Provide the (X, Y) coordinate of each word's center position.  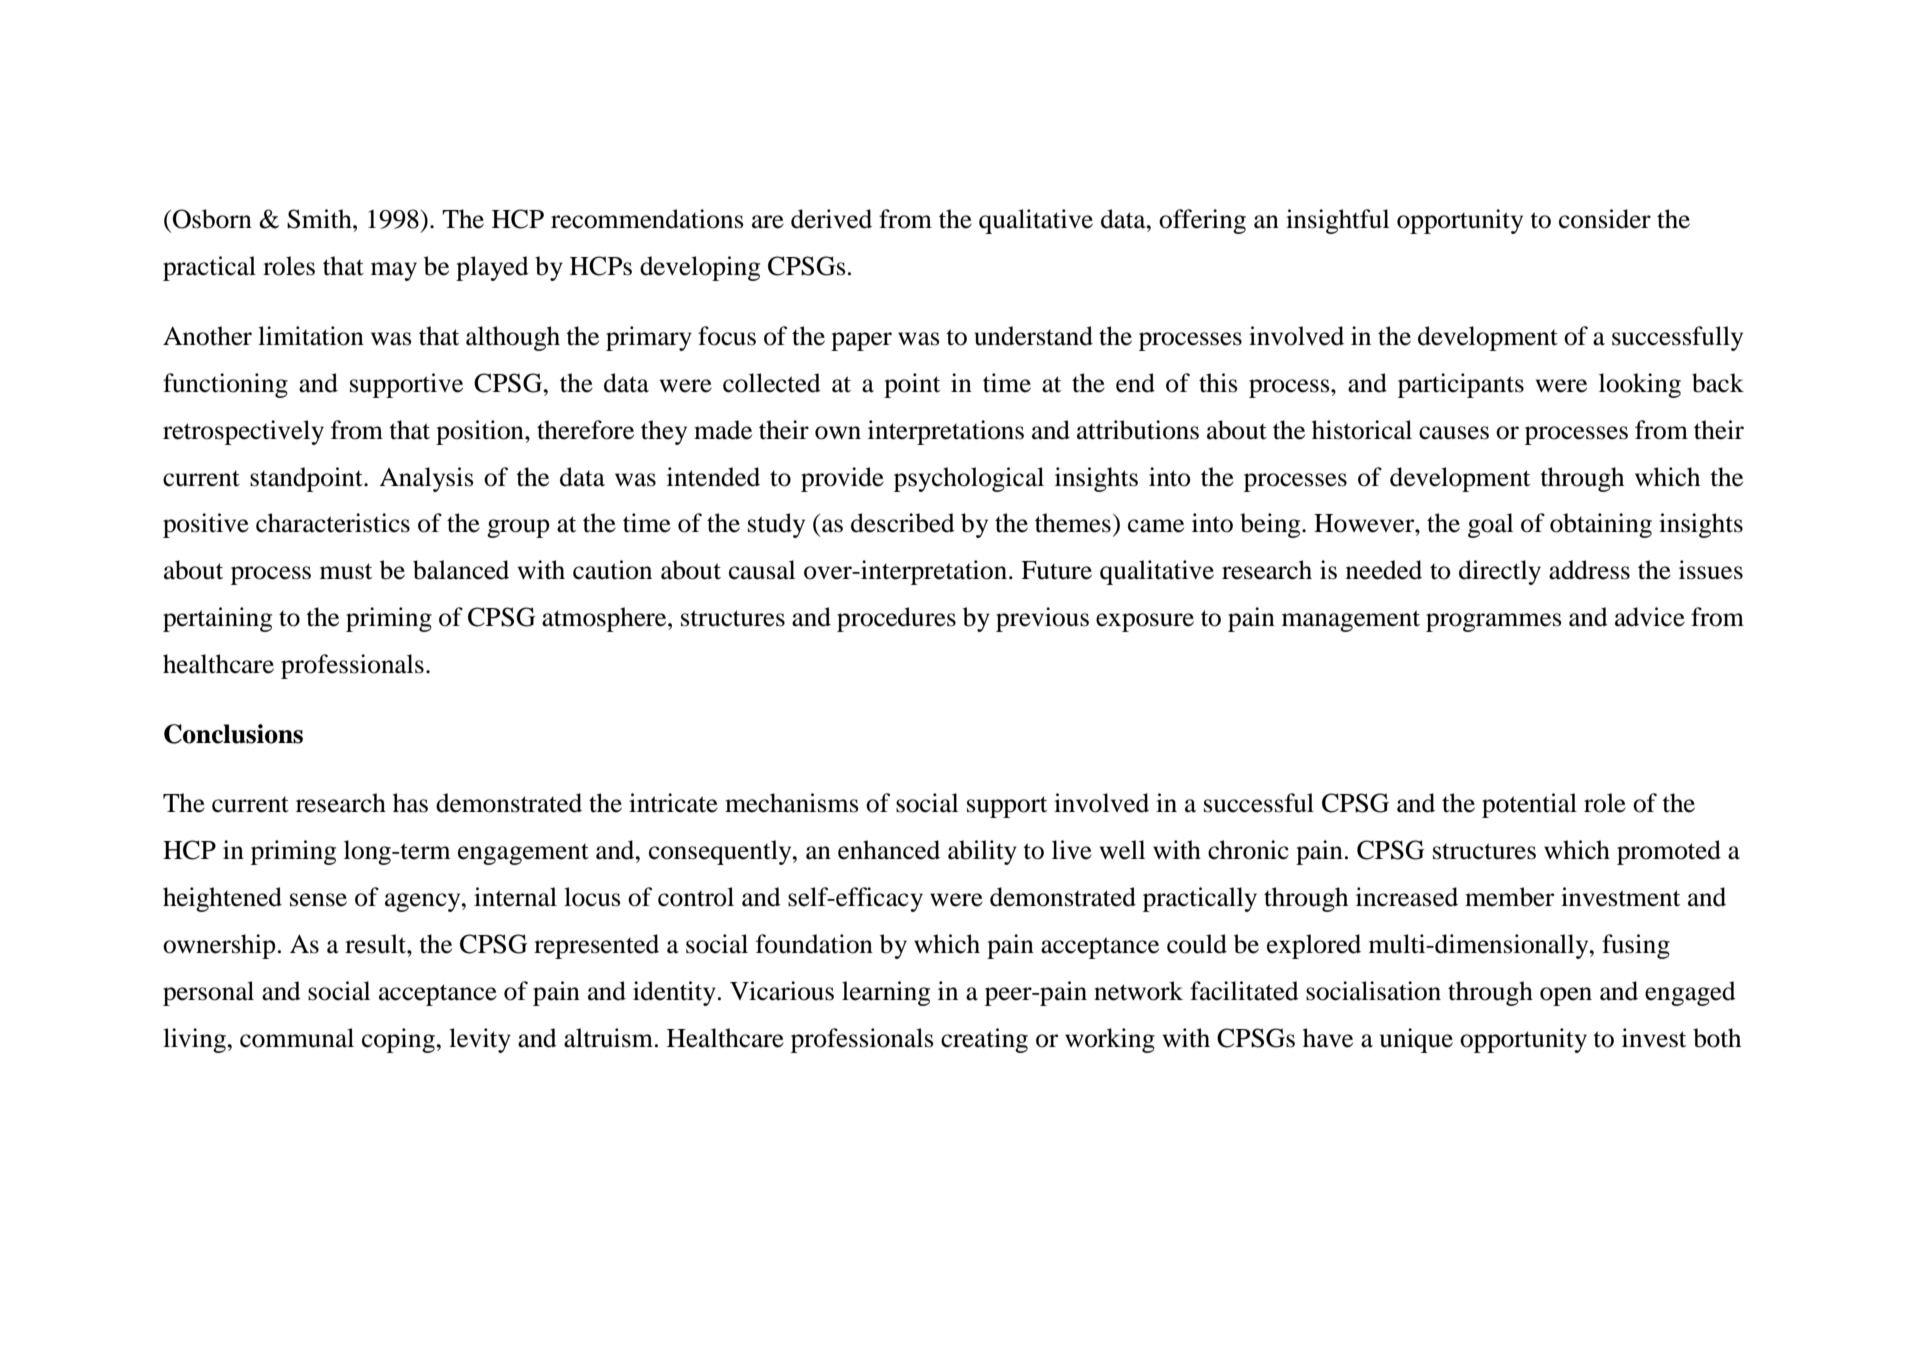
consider (1605, 219)
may (394, 271)
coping (399, 1040)
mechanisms (792, 803)
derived (831, 219)
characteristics (333, 523)
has (410, 803)
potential (1529, 805)
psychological (969, 479)
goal (1490, 525)
